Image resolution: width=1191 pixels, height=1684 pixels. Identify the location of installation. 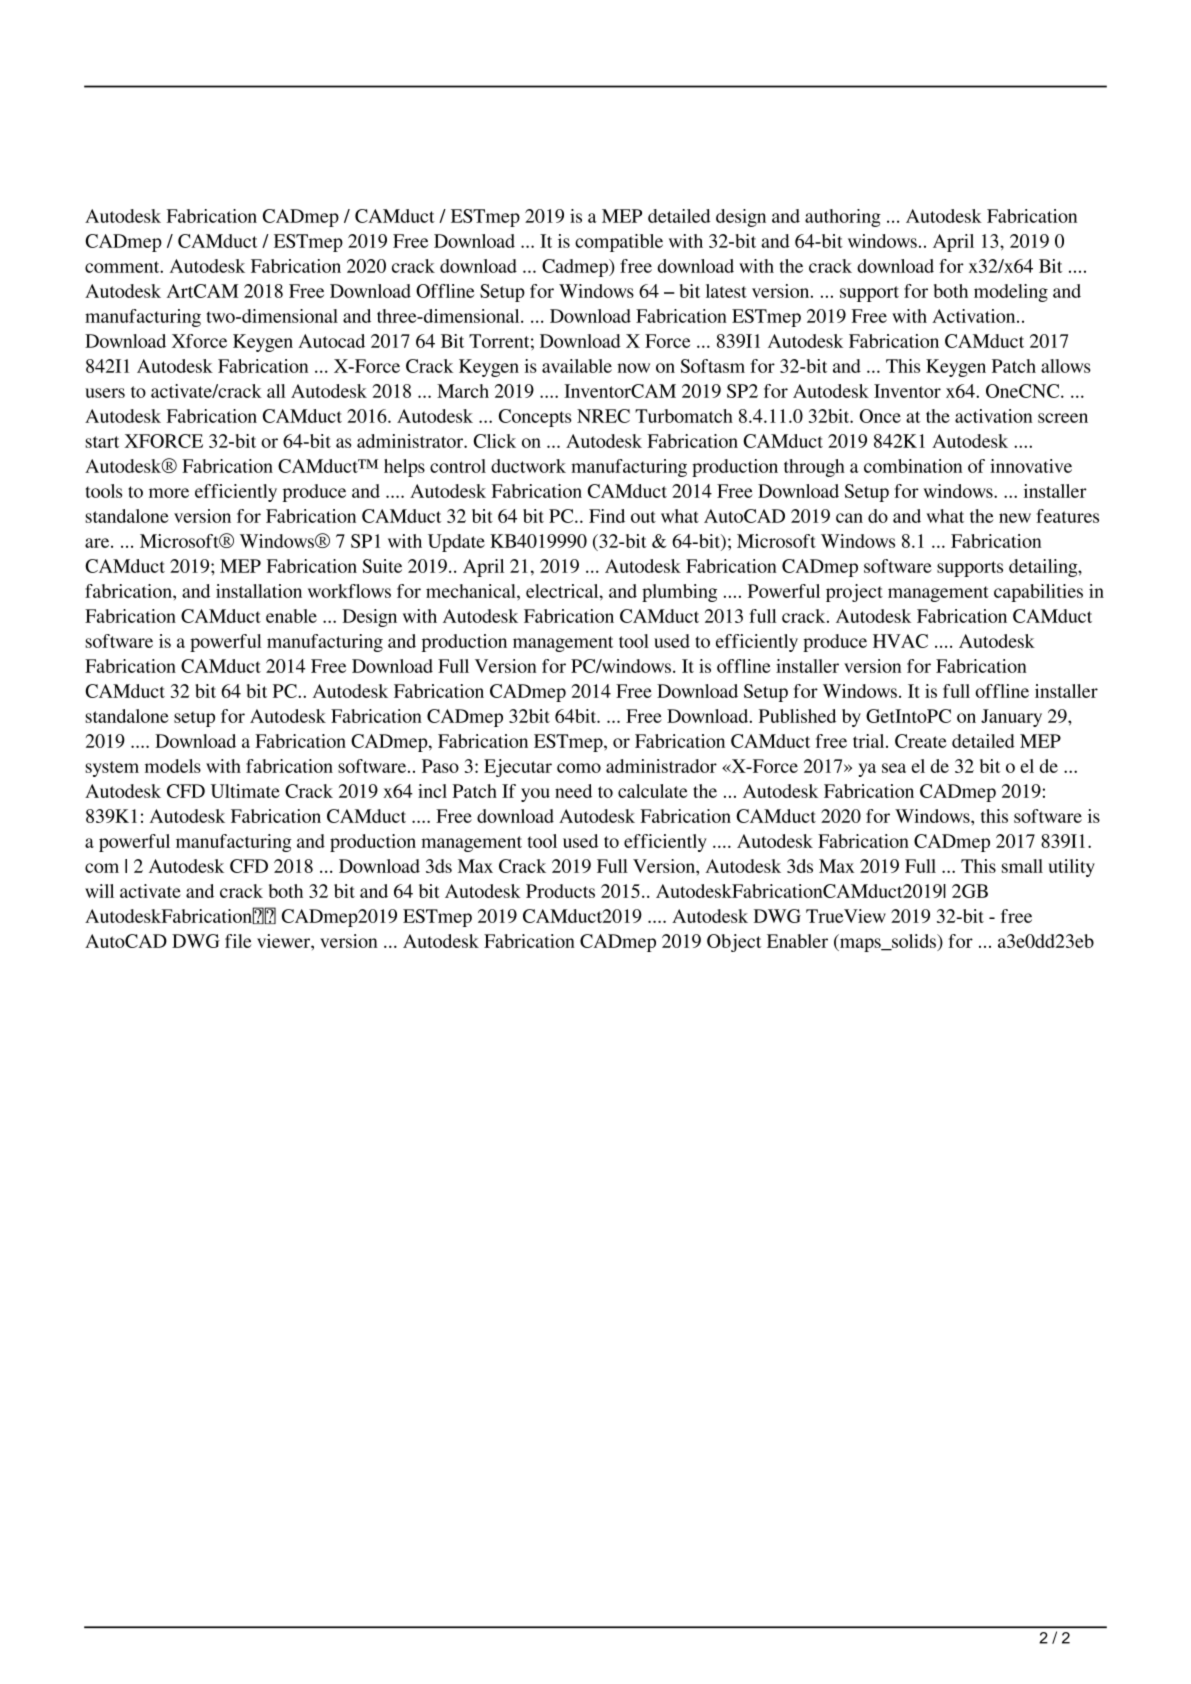
(259, 591).
